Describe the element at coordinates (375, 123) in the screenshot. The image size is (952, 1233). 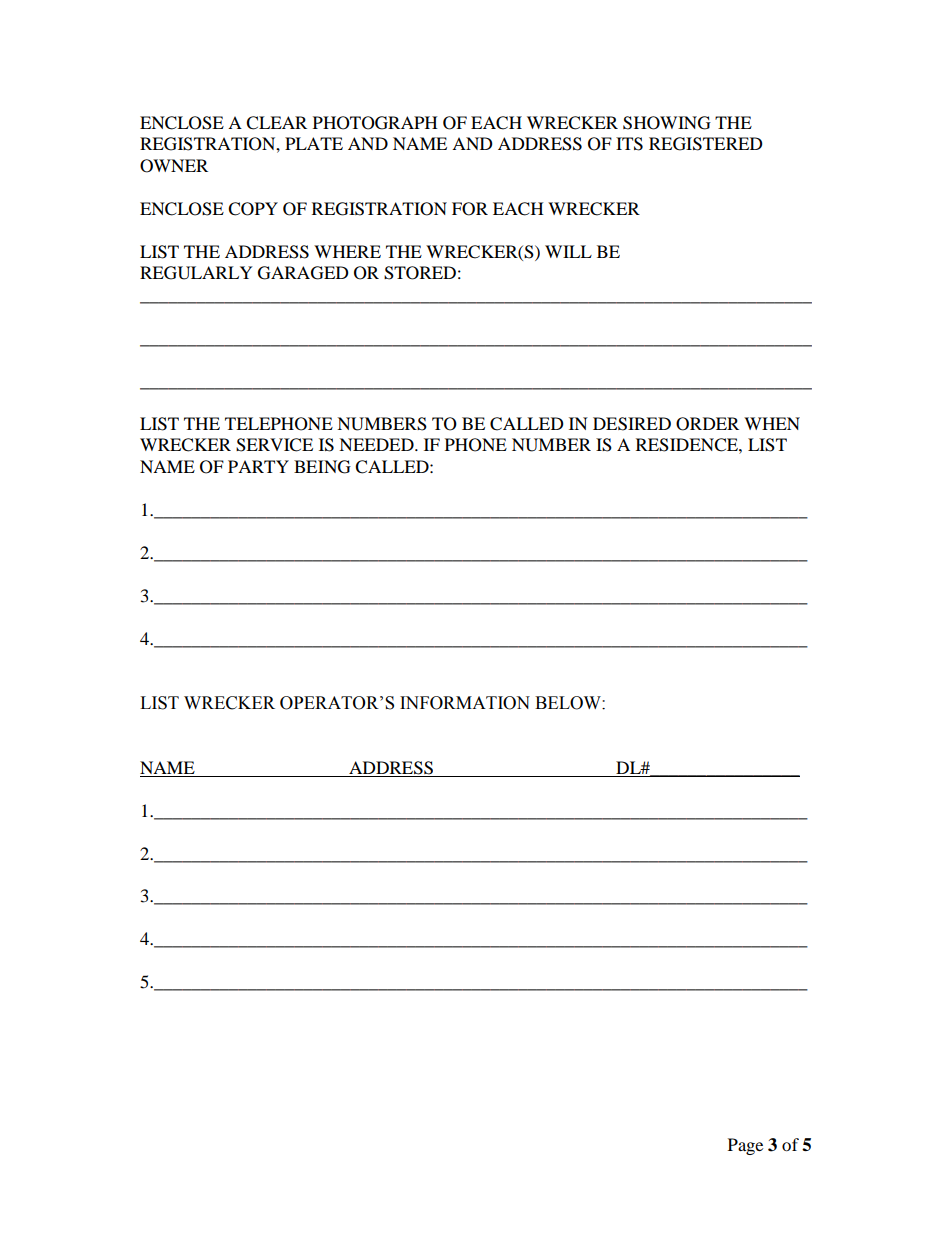
I see `PHOTOGRAPH` at that location.
